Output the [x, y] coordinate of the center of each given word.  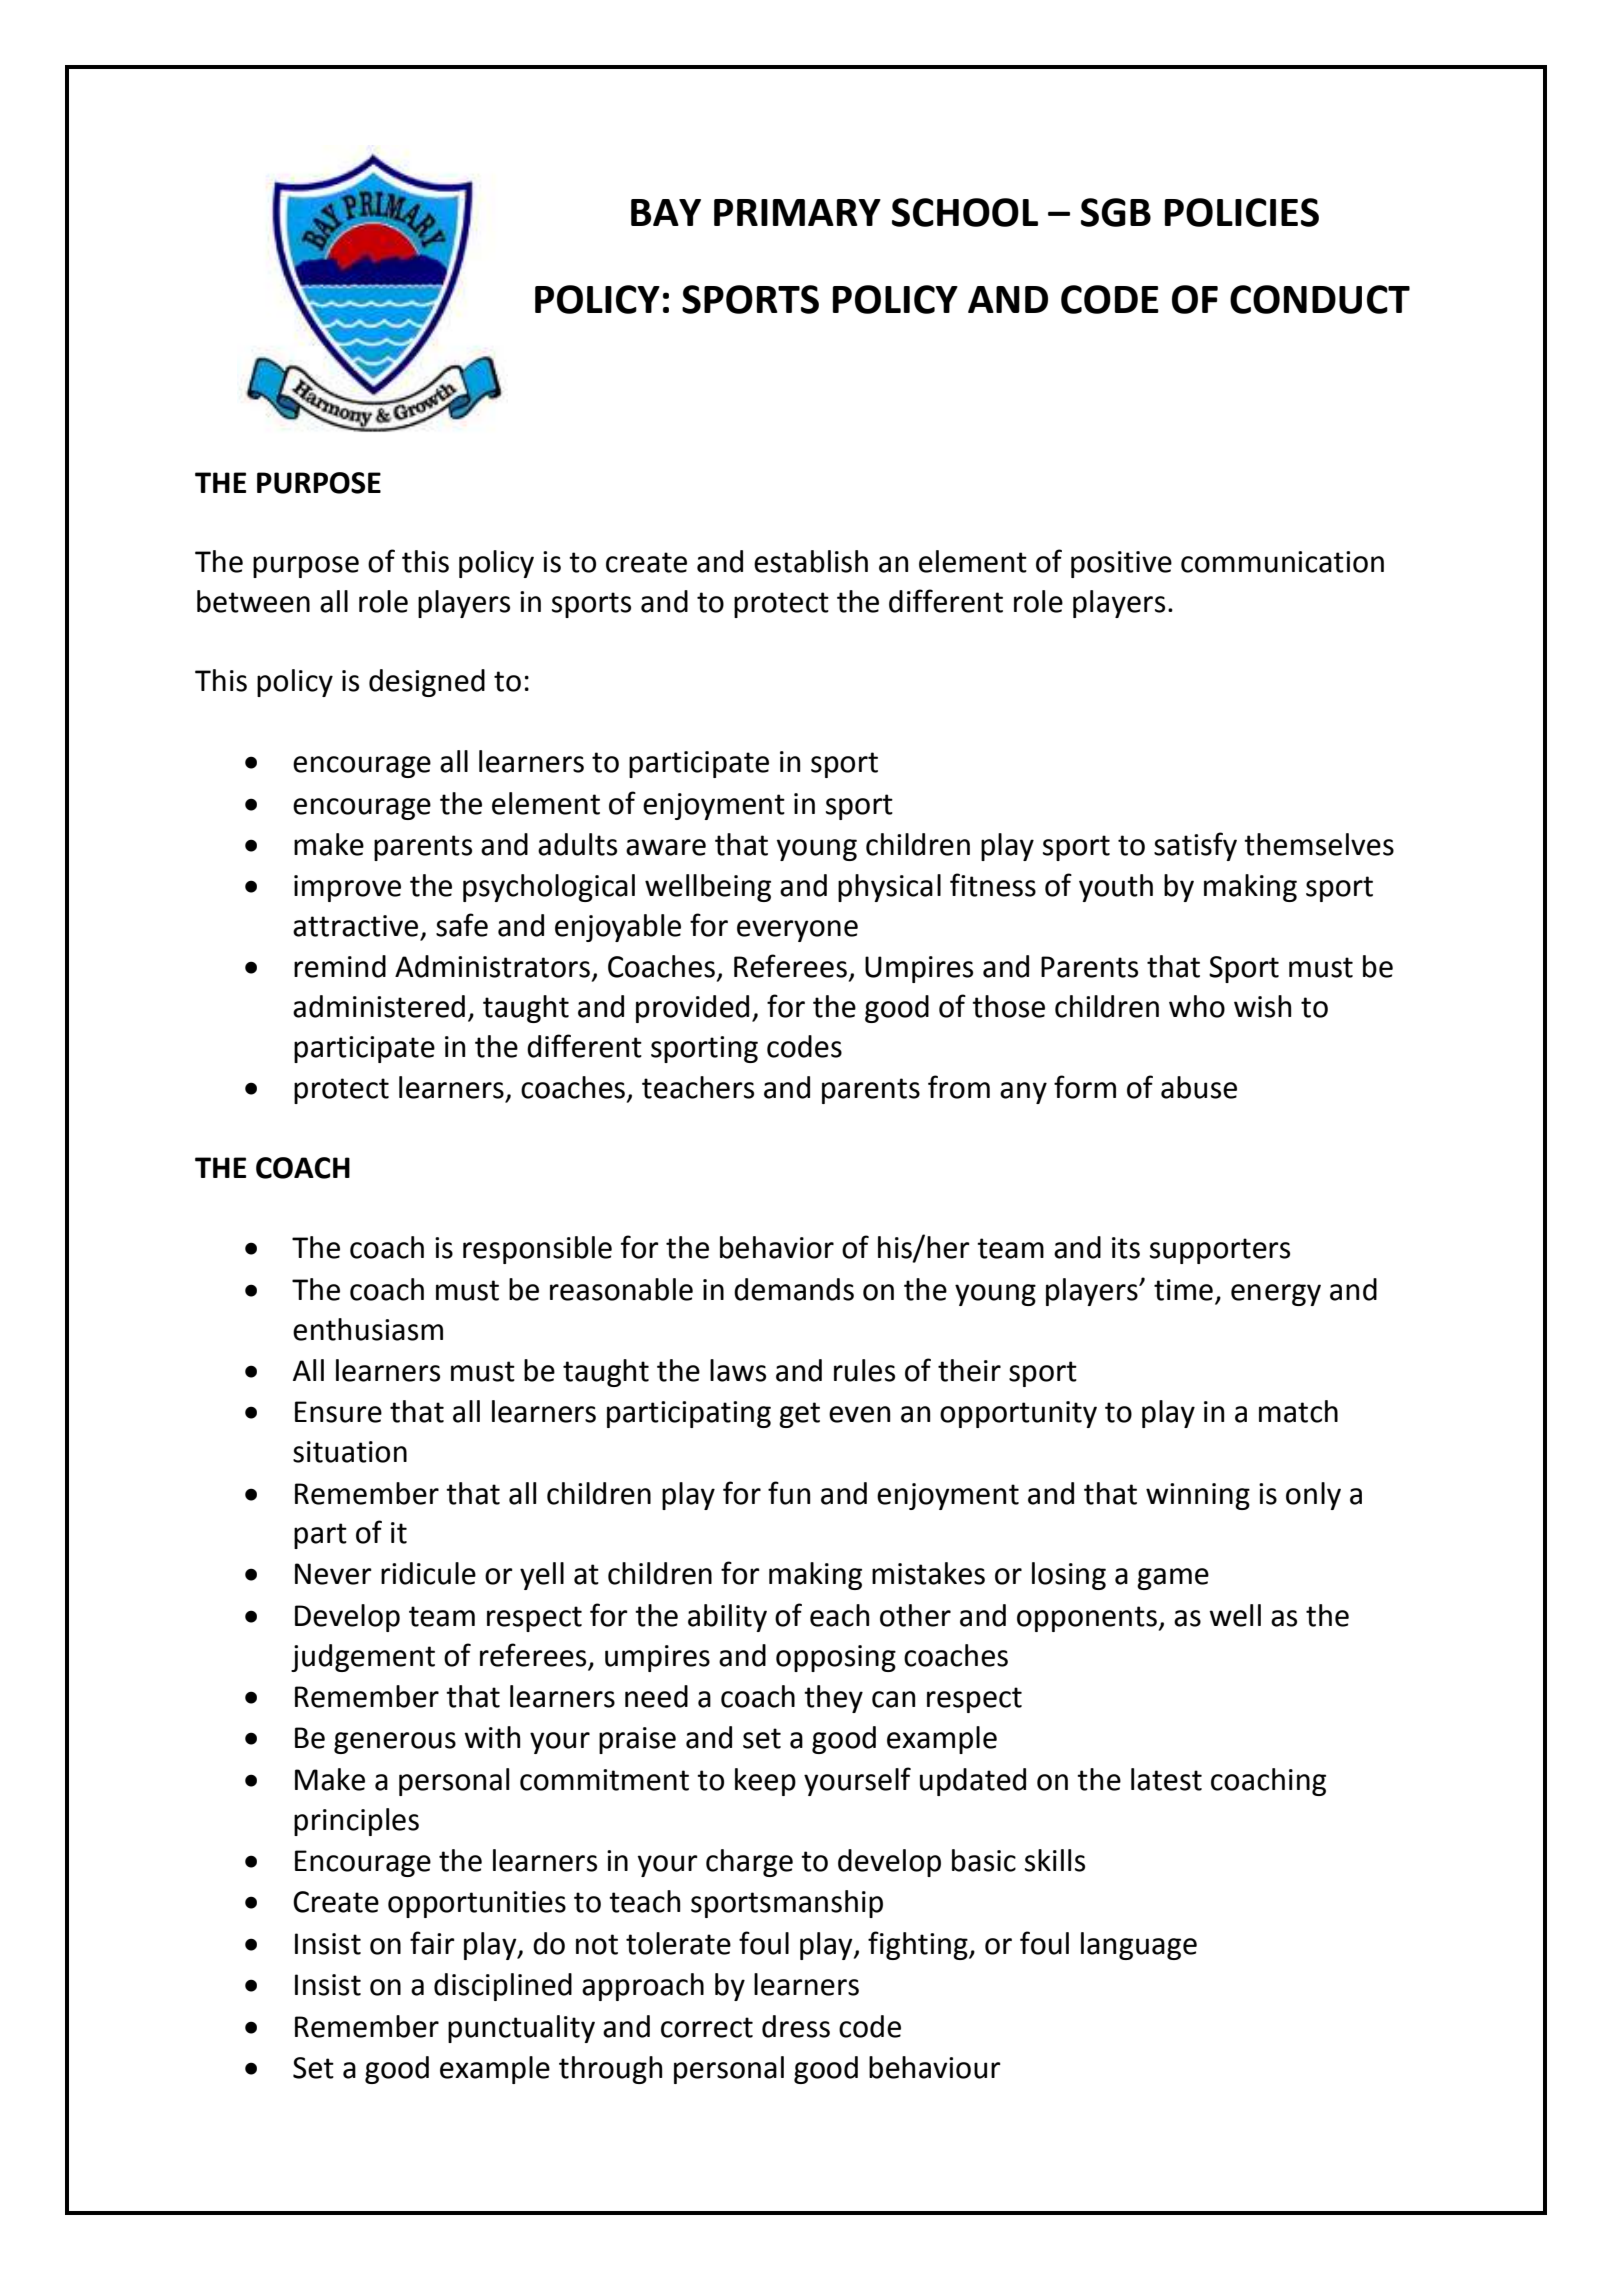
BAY [666, 212]
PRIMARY [797, 212]
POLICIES [1242, 212]
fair [432, 1943]
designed [427, 683]
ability [727, 1618]
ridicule [428, 1573]
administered [379, 1006]
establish [811, 561]
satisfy [1195, 846]
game [1173, 1579]
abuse [1199, 1087]
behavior [777, 1247]
